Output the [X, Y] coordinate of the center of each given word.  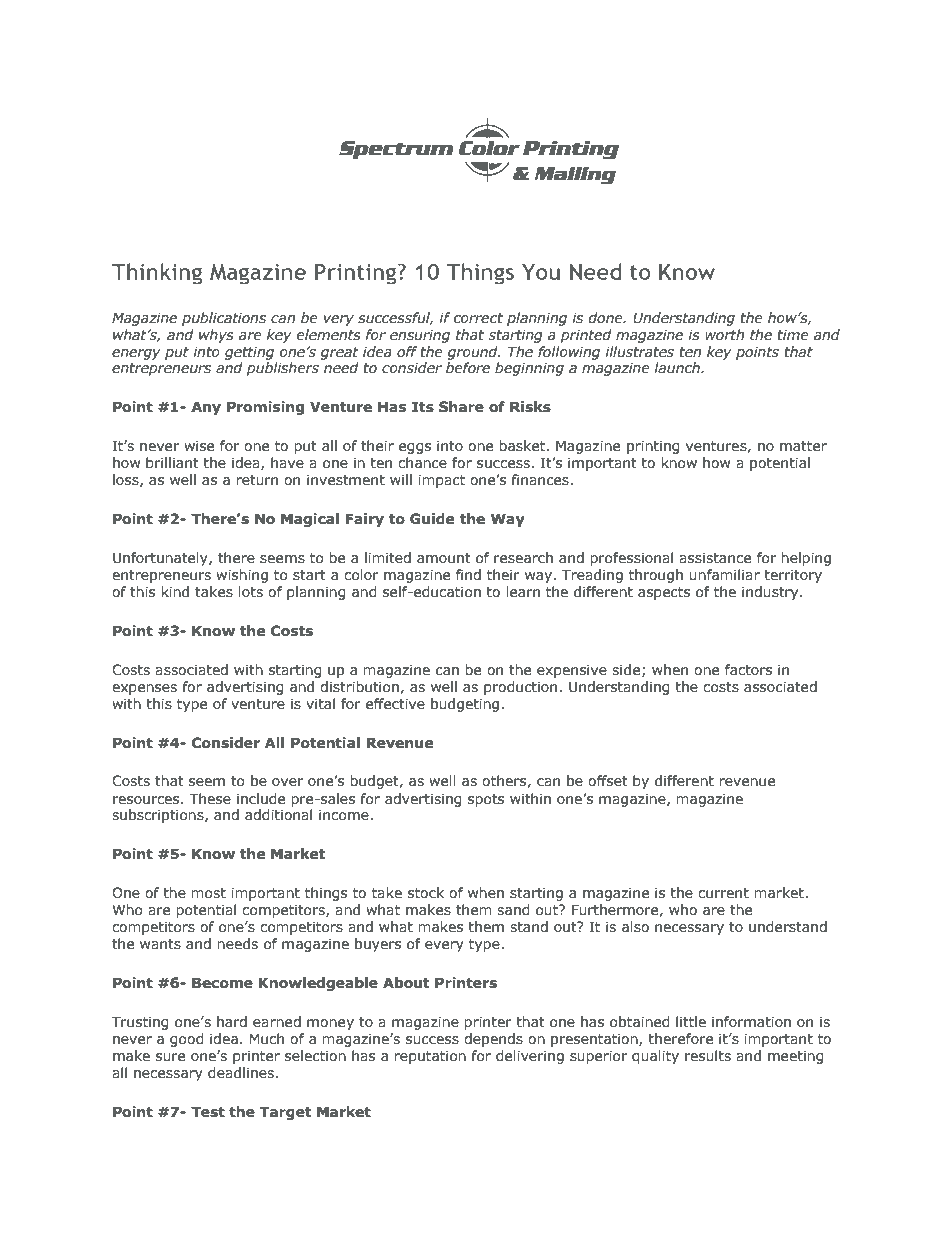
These [210, 799]
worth [724, 334]
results [708, 1056]
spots [486, 800]
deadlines [241, 1073]
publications [224, 319]
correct [478, 318]
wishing [242, 576]
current [723, 893]
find [468, 574]
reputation [430, 1057]
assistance [715, 558]
